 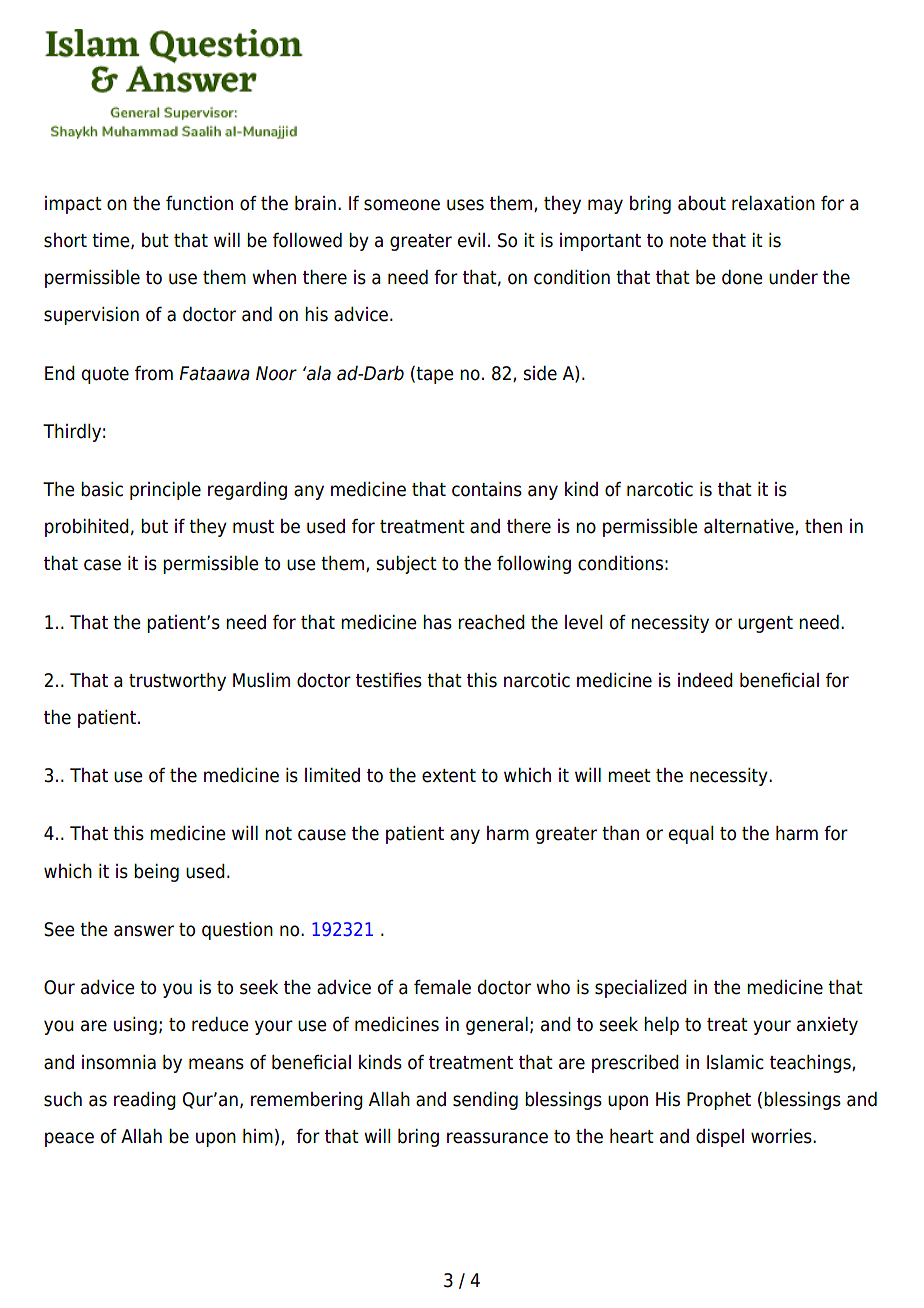 What do you see at coordinates (487, 489) in the image?
I see `contains` at bounding box center [487, 489].
